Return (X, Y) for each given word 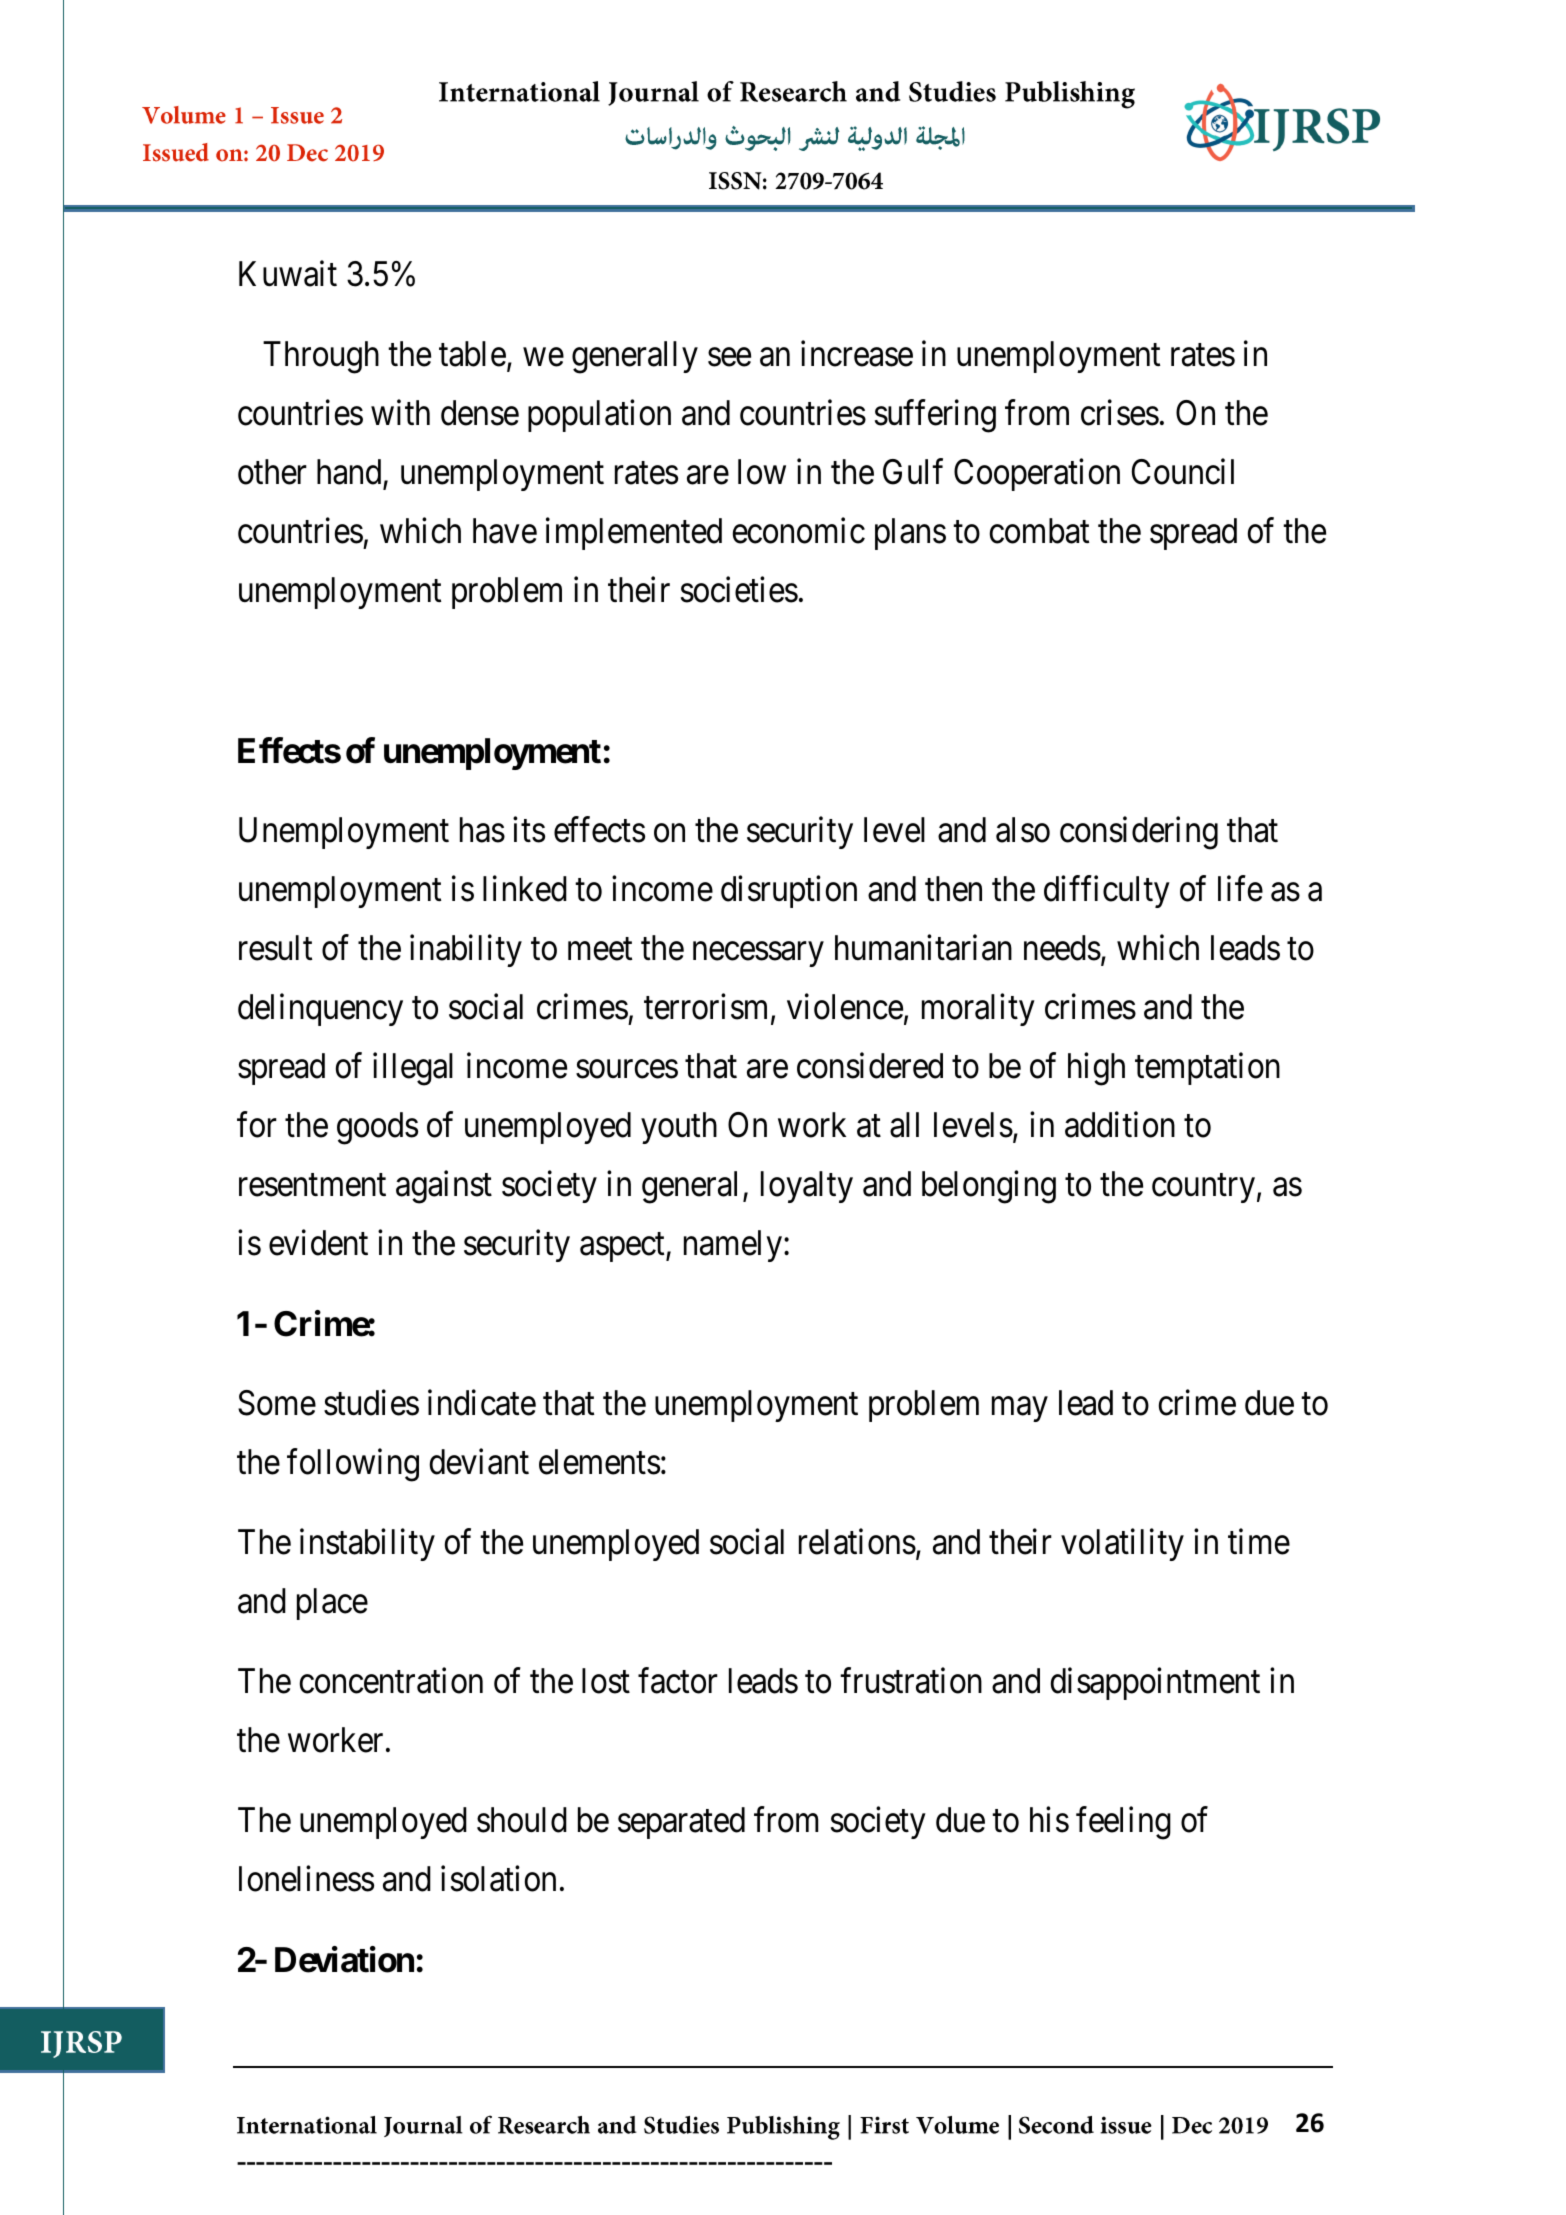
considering (1139, 833)
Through (321, 357)
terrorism (708, 1007)
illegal (413, 1069)
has (482, 830)
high (1096, 1069)
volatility (1122, 1545)
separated (681, 1823)
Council (1183, 471)
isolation (498, 1879)
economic (799, 530)
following (353, 1465)
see (729, 357)
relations (857, 1542)
